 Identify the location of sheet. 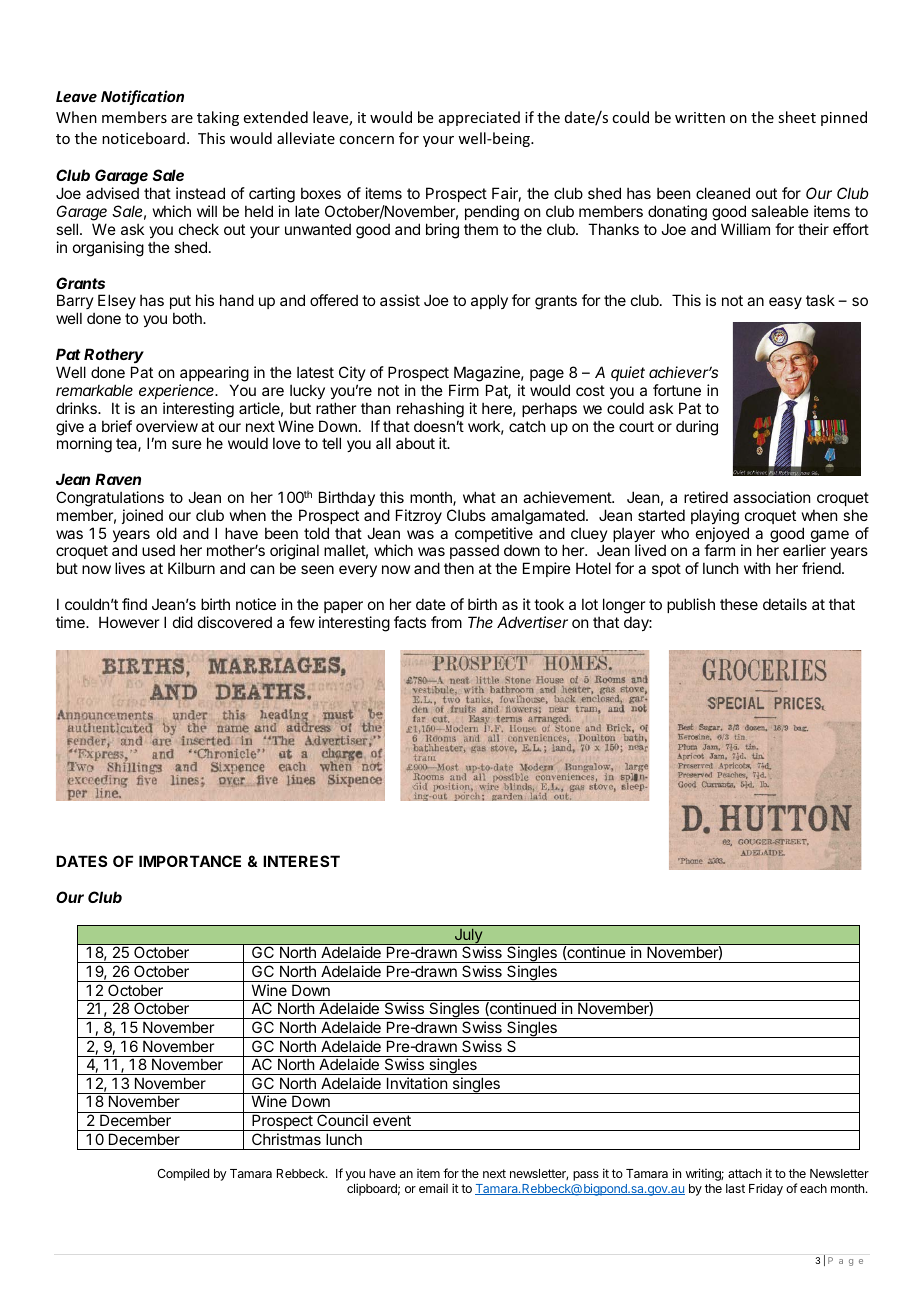
(797, 117).
